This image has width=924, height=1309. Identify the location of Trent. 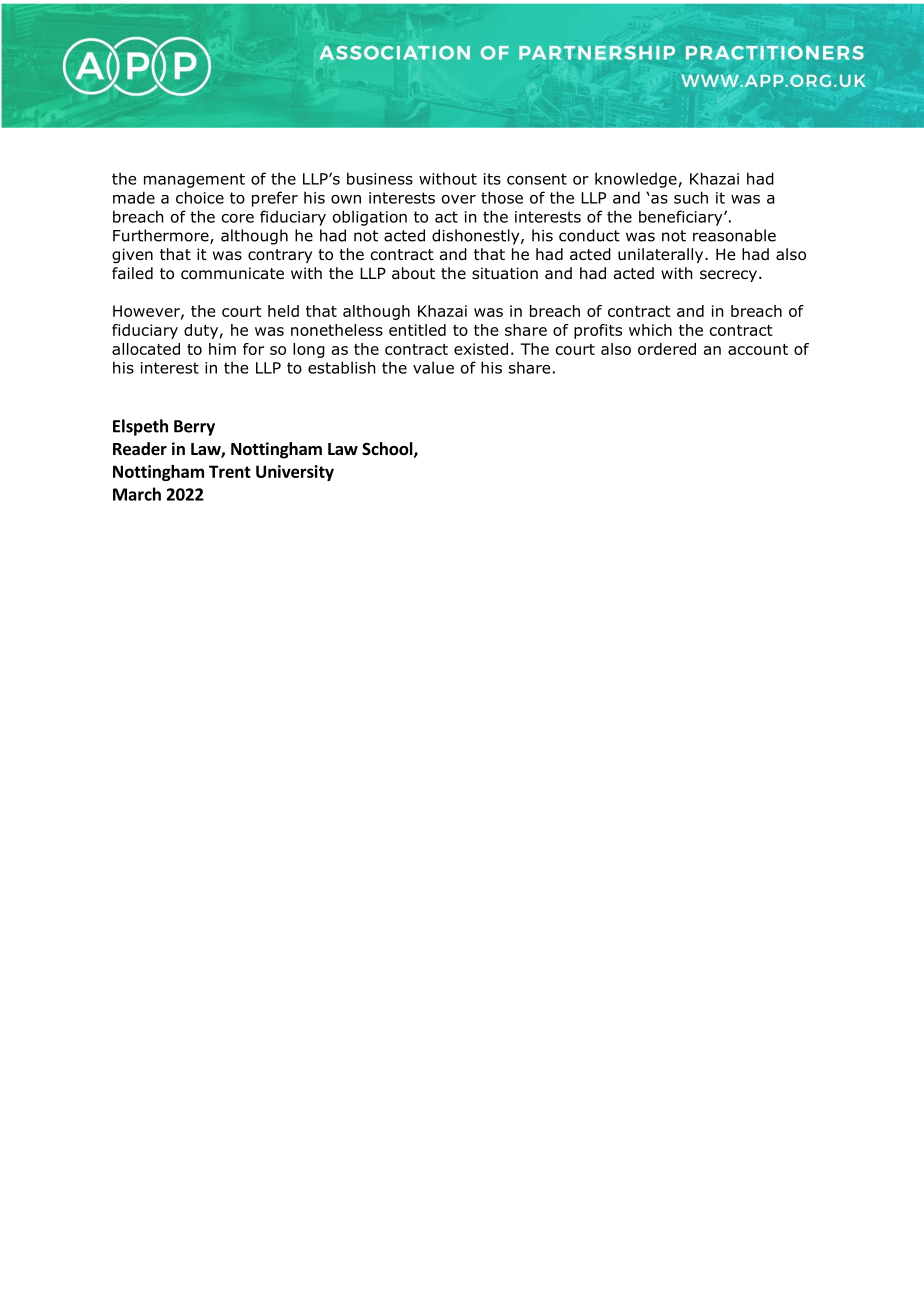
(230, 471).
